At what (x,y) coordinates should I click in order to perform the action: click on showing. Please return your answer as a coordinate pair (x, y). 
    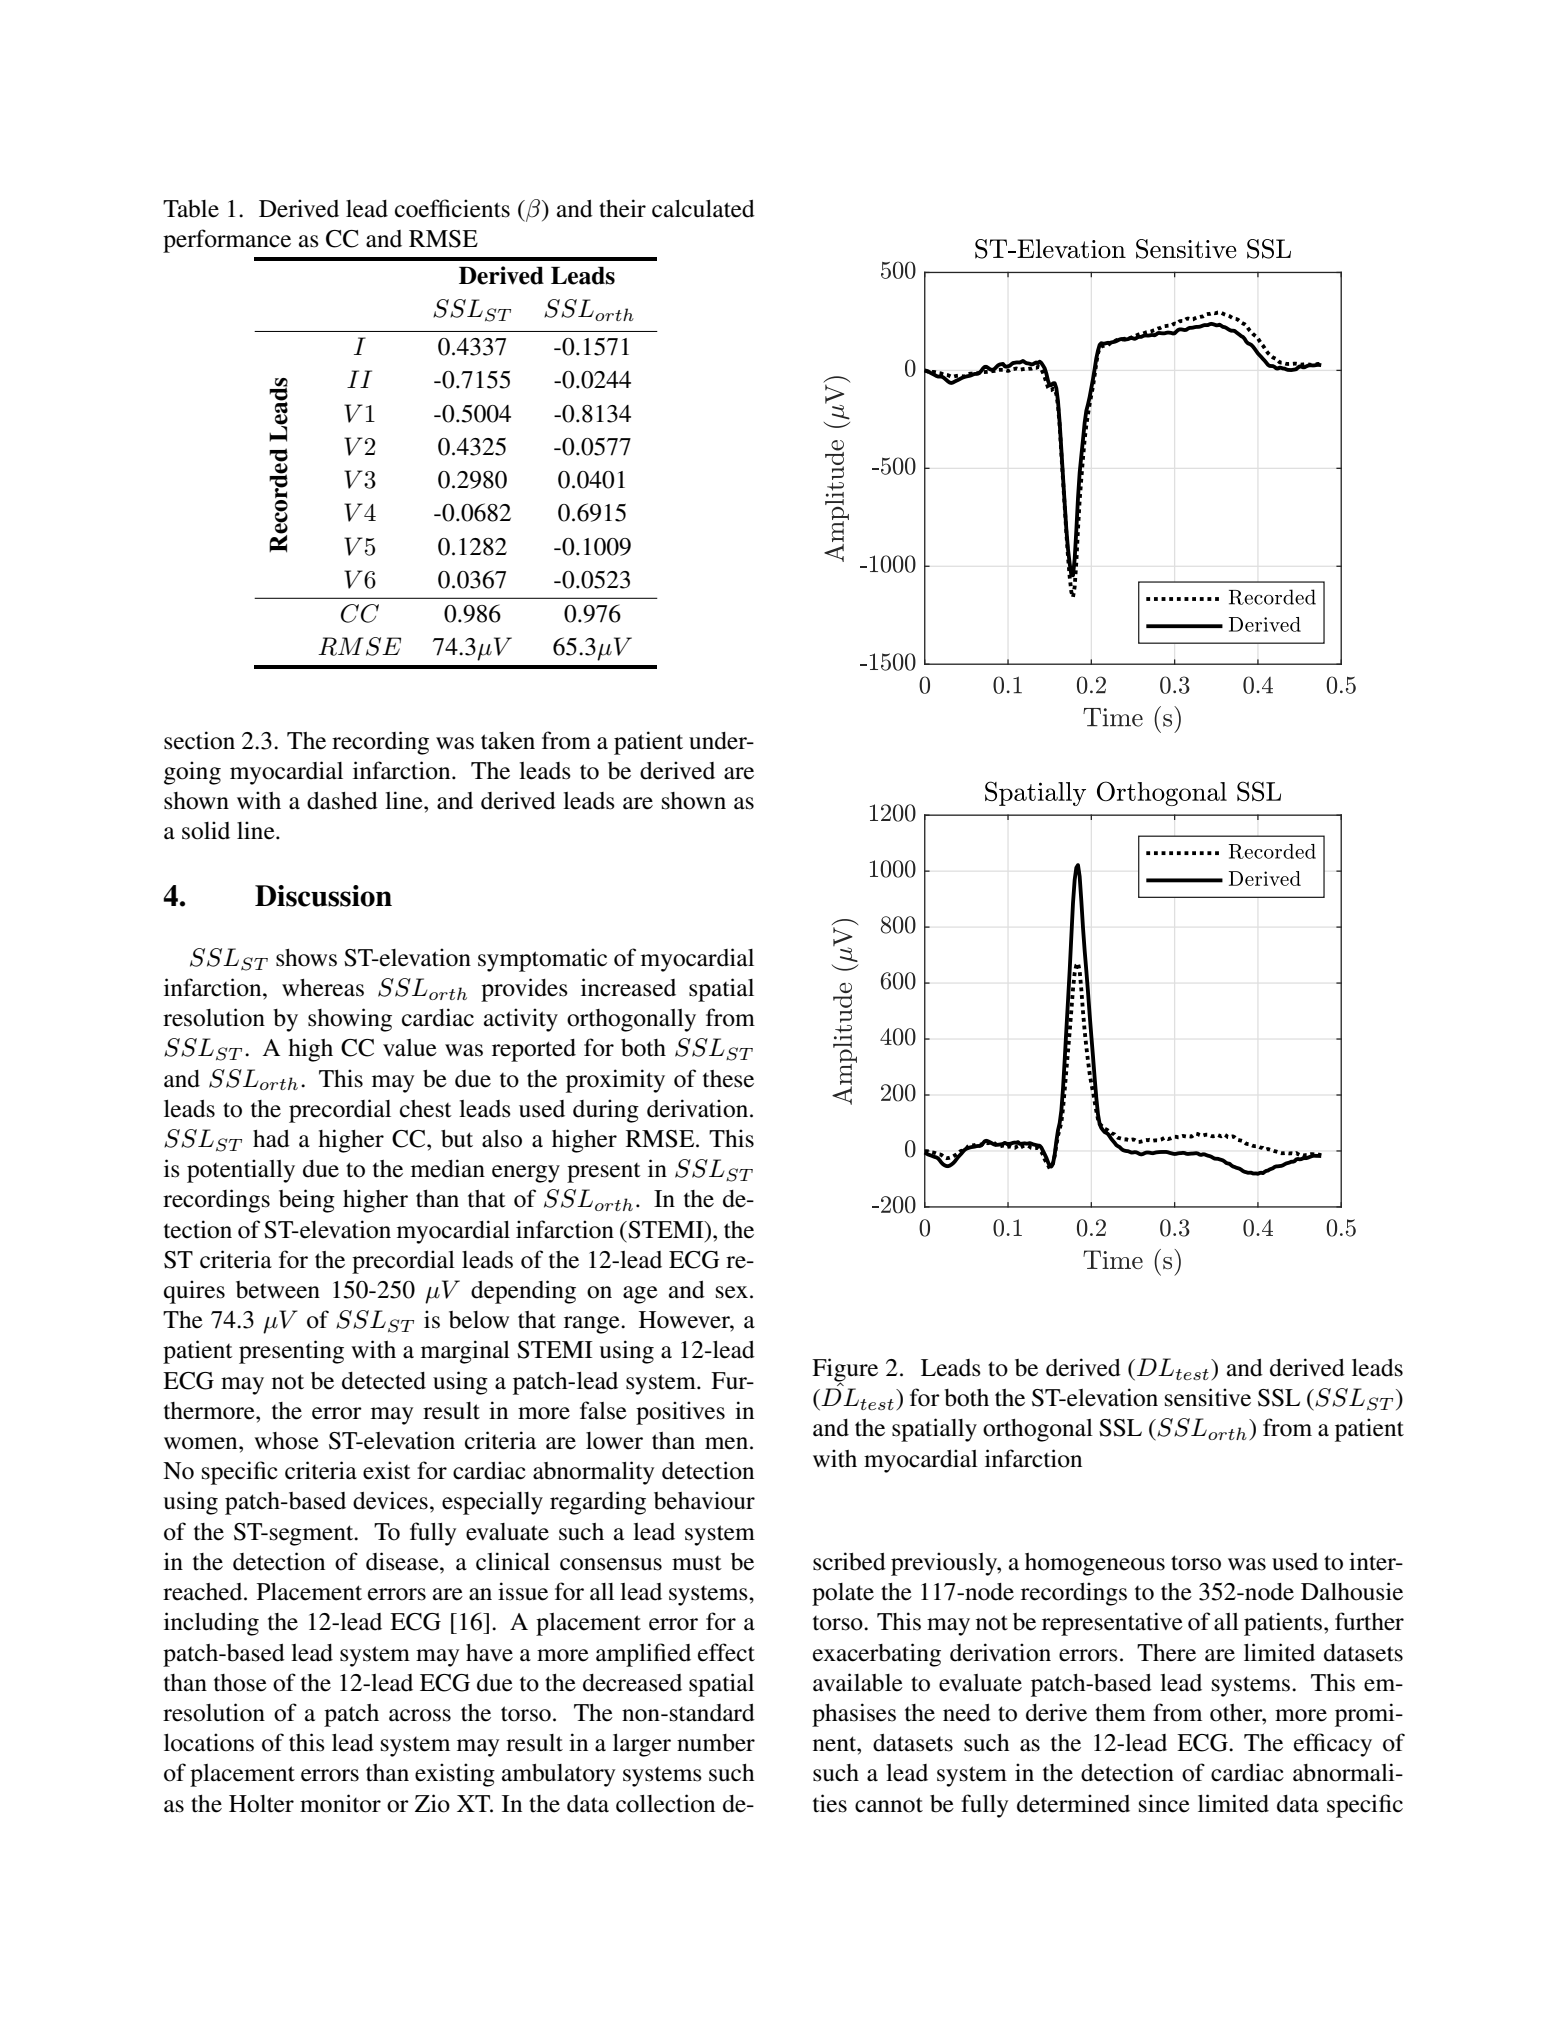
    Looking at the image, I should click on (350, 1020).
